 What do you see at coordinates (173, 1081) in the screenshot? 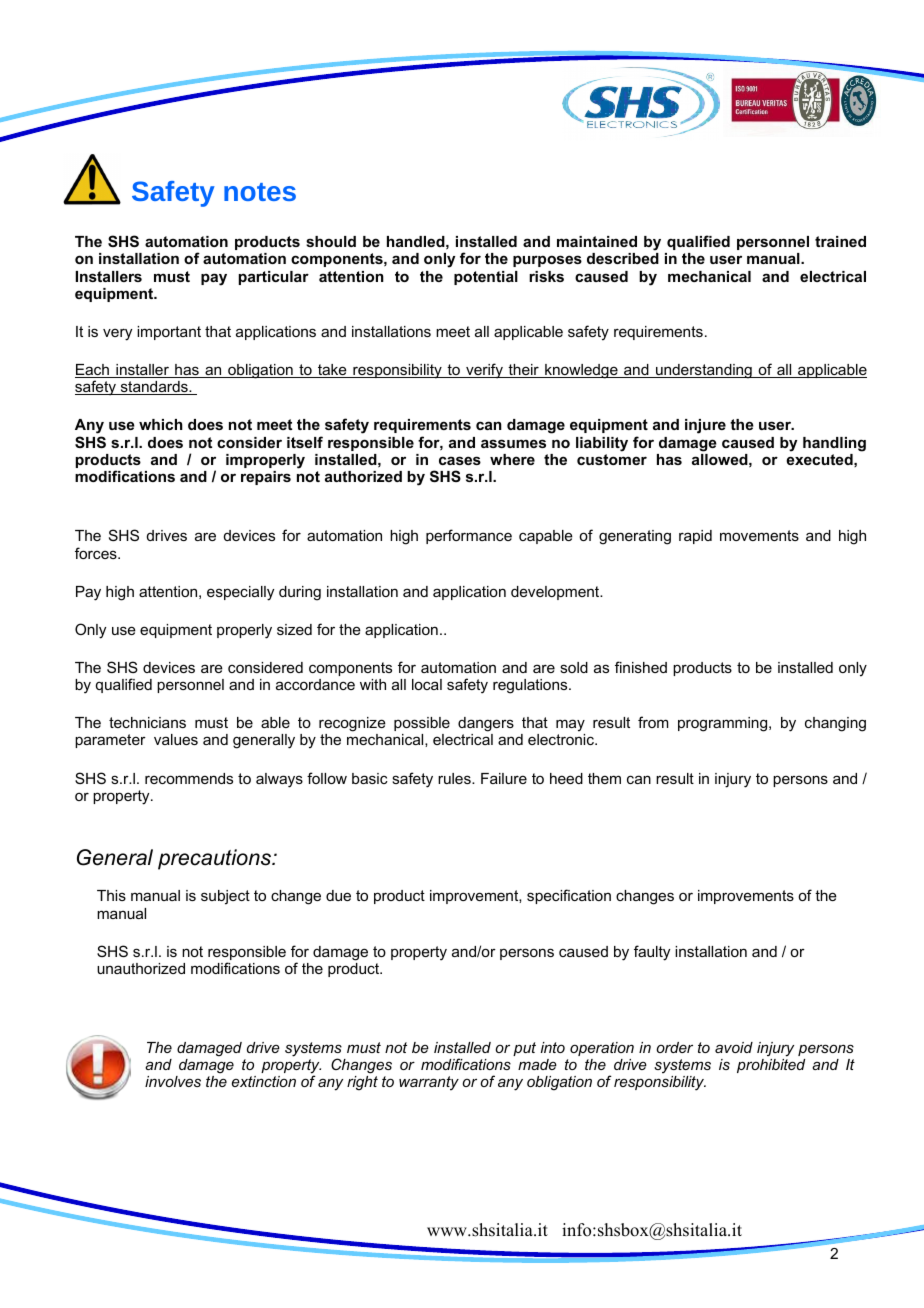
I see `involves` at bounding box center [173, 1081].
